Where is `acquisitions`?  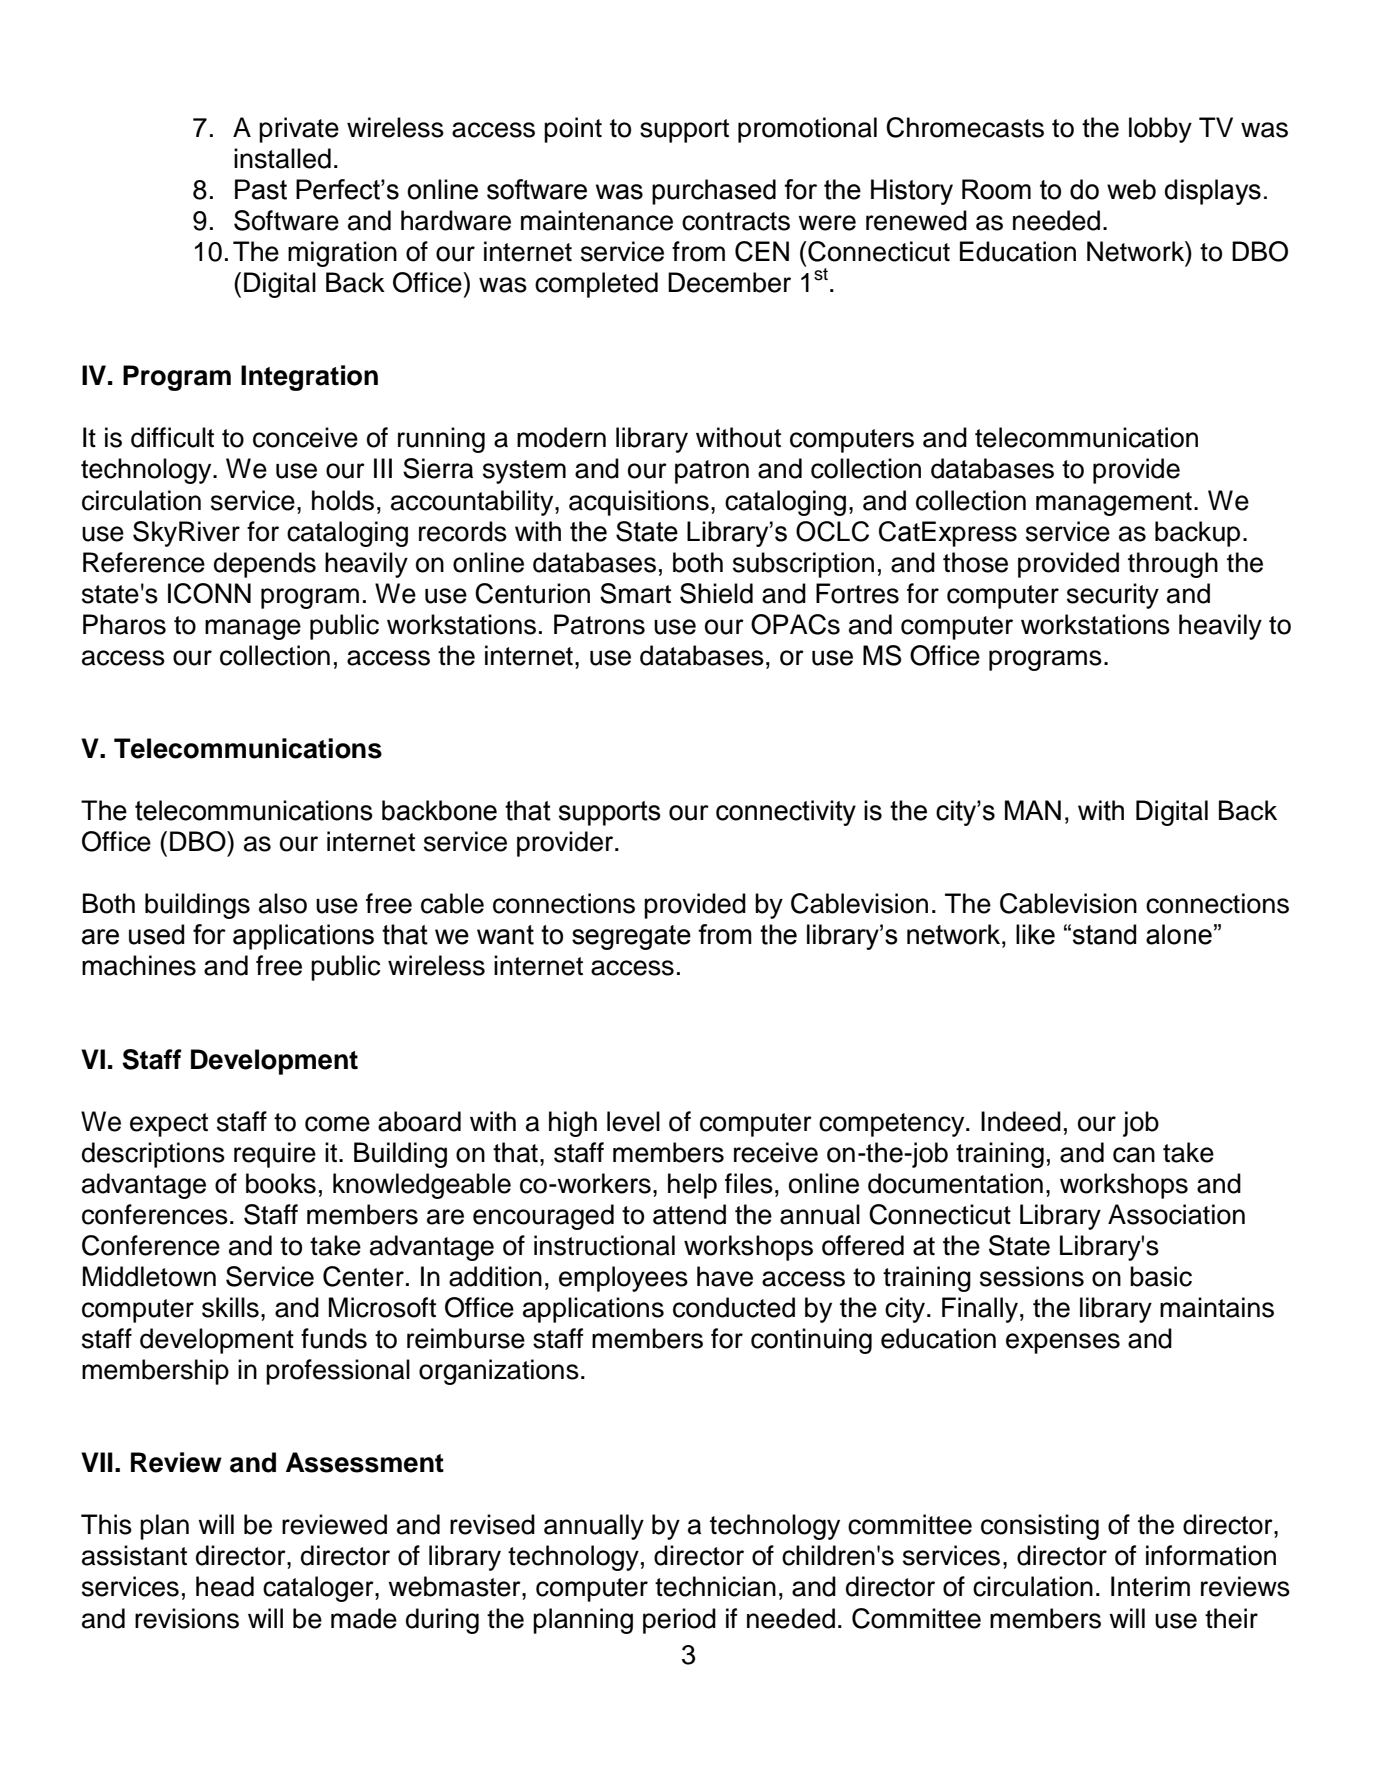
acquisitions is located at coordinates (639, 503).
